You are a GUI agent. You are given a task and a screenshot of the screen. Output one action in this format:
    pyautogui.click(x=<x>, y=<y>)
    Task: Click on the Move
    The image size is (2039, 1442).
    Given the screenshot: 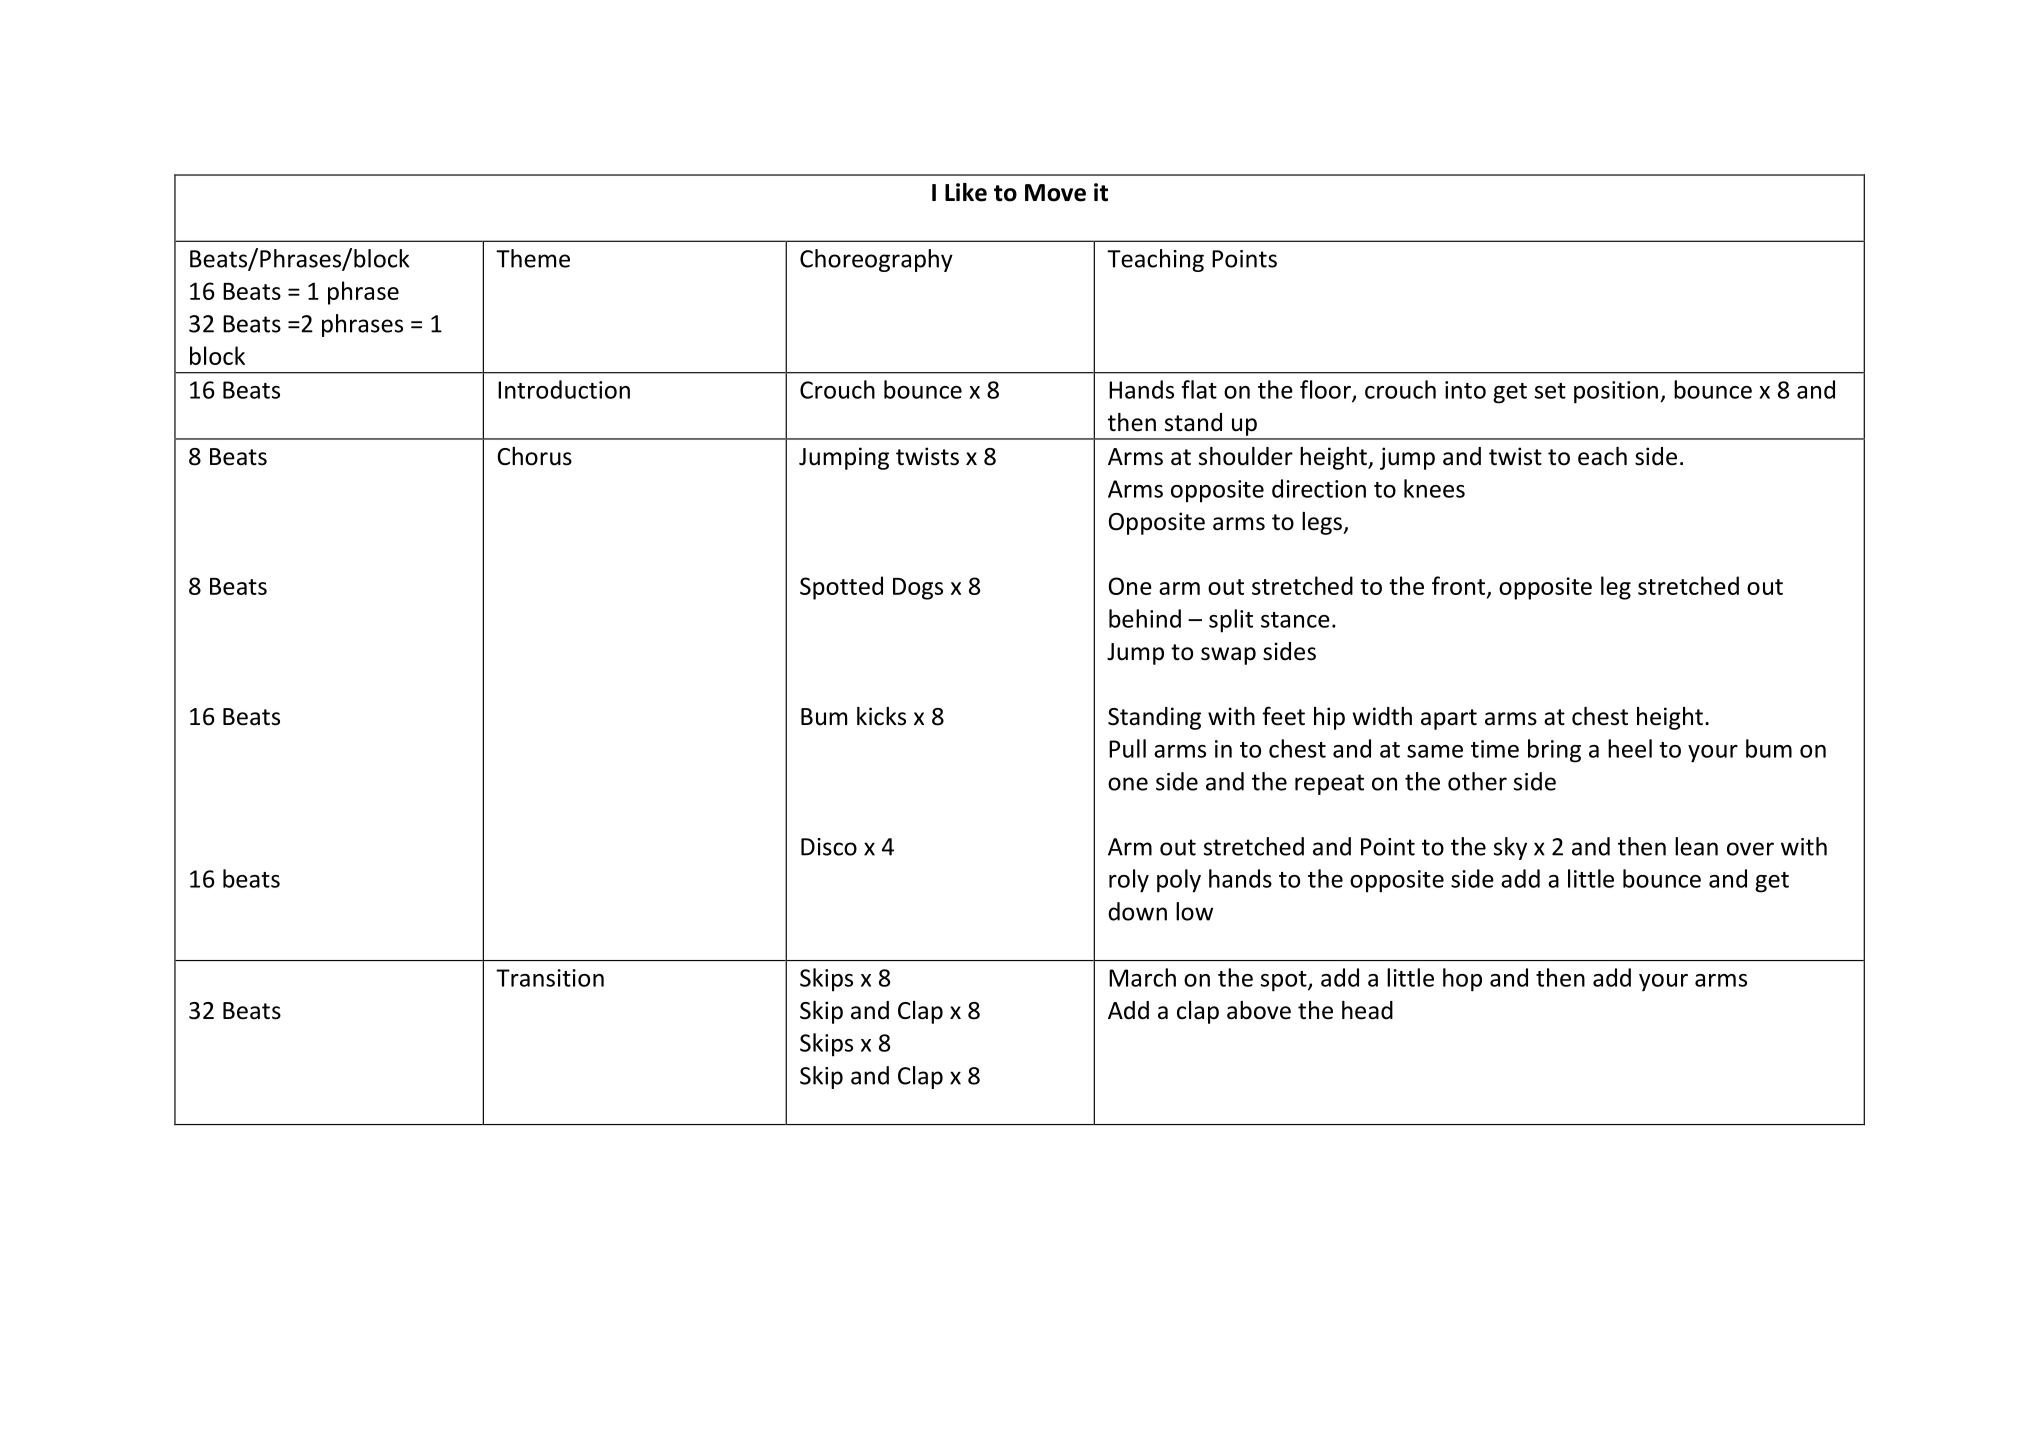 What is the action you would take?
    pyautogui.click(x=1055, y=193)
